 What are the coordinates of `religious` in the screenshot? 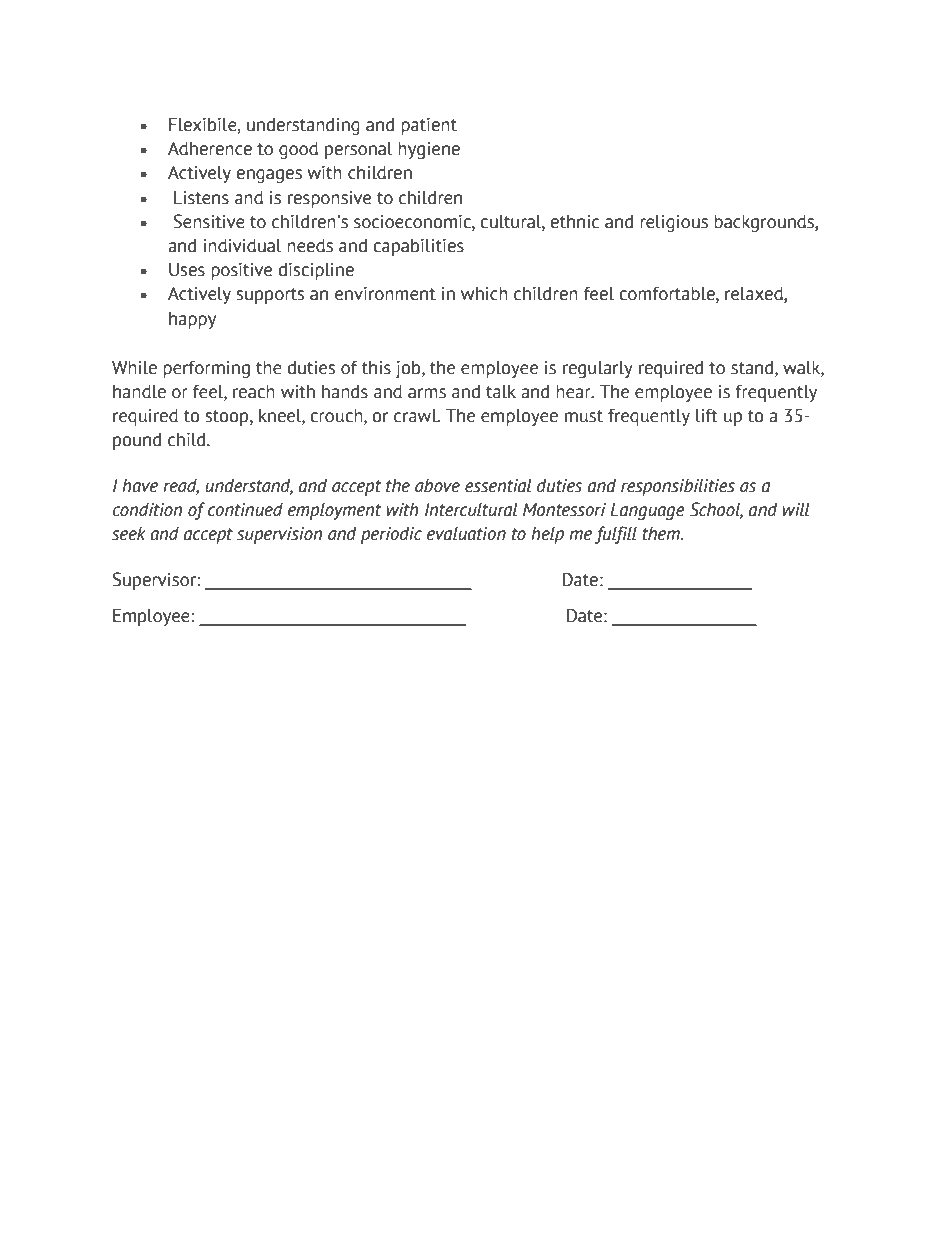 It's located at (674, 223).
